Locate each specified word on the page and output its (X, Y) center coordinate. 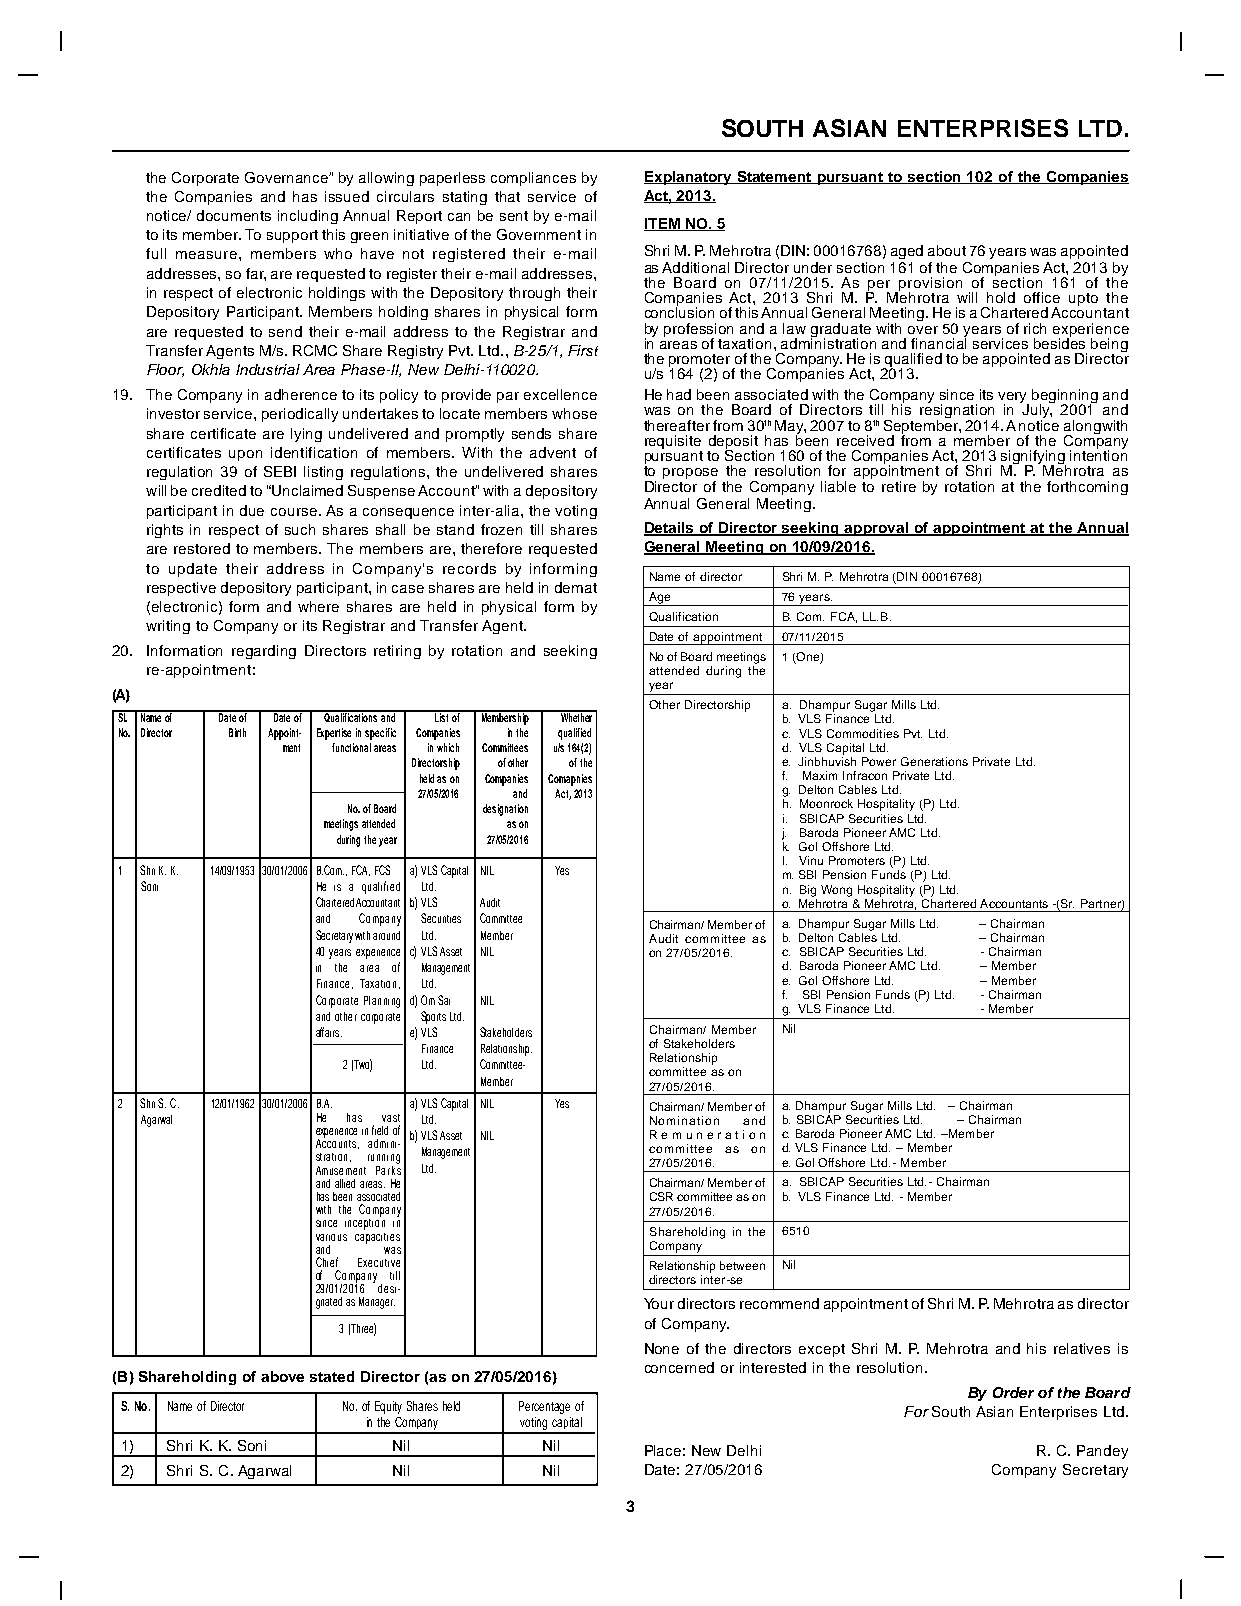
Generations (934, 761)
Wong (836, 891)
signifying (1033, 458)
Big (808, 891)
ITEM (663, 224)
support (292, 236)
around (386, 935)
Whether (576, 716)
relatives (1082, 1348)
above (282, 1376)
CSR (661, 1196)
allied (345, 1183)
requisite (673, 442)
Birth (237, 732)
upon (245, 455)
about (947, 250)
